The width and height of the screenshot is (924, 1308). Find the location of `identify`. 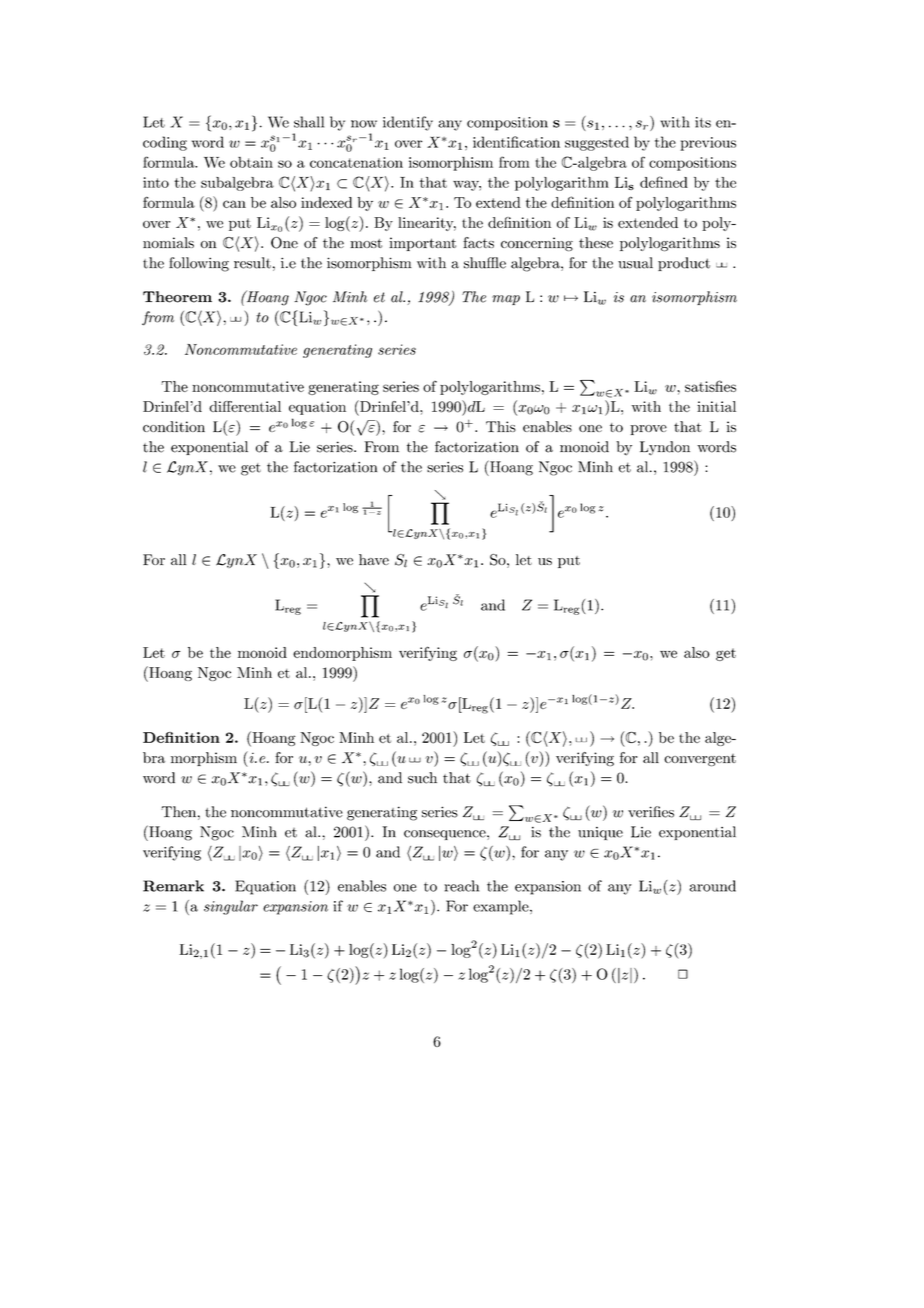

identify is located at coordinates (408, 123).
